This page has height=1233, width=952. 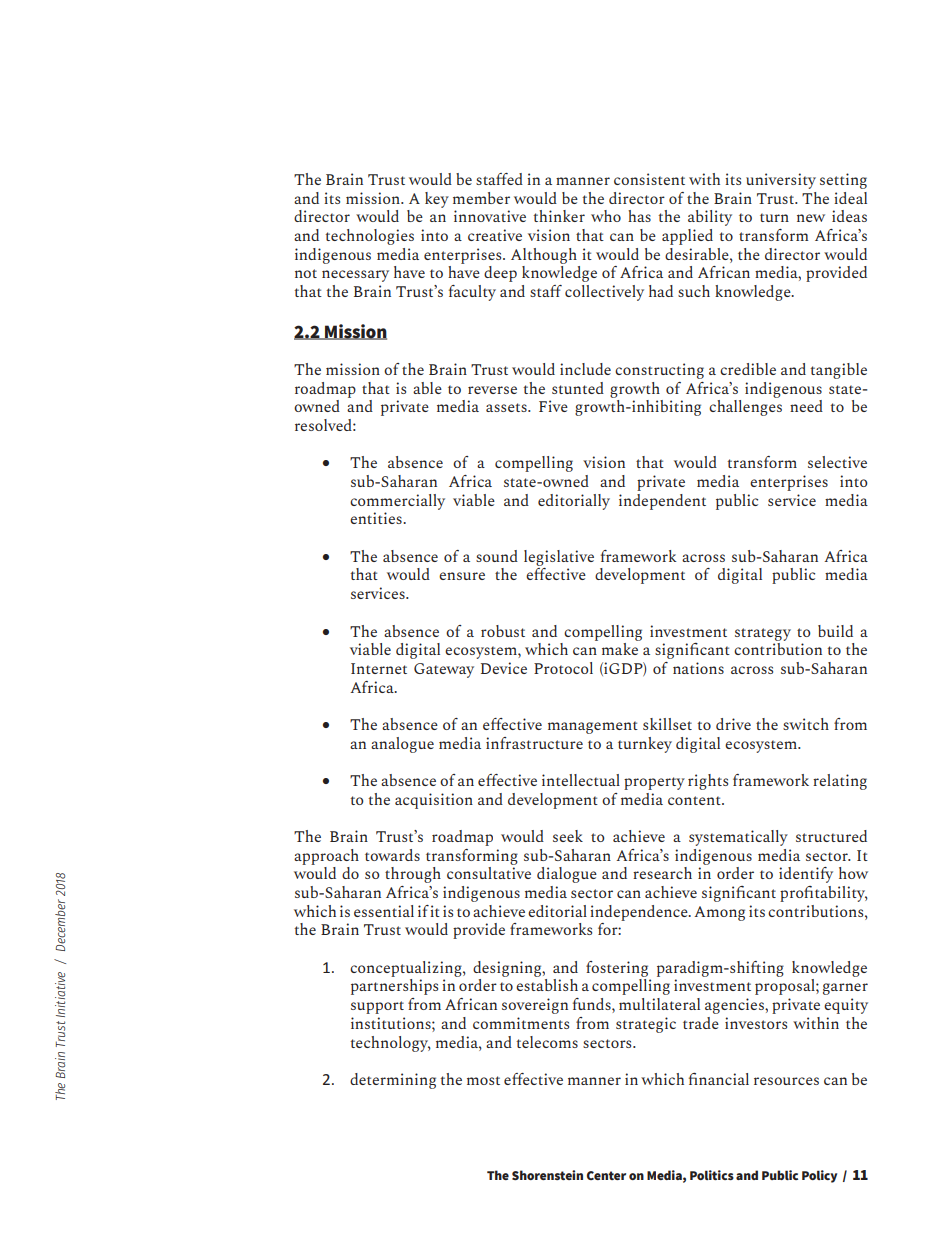 I want to click on Internet, so click(x=379, y=668).
